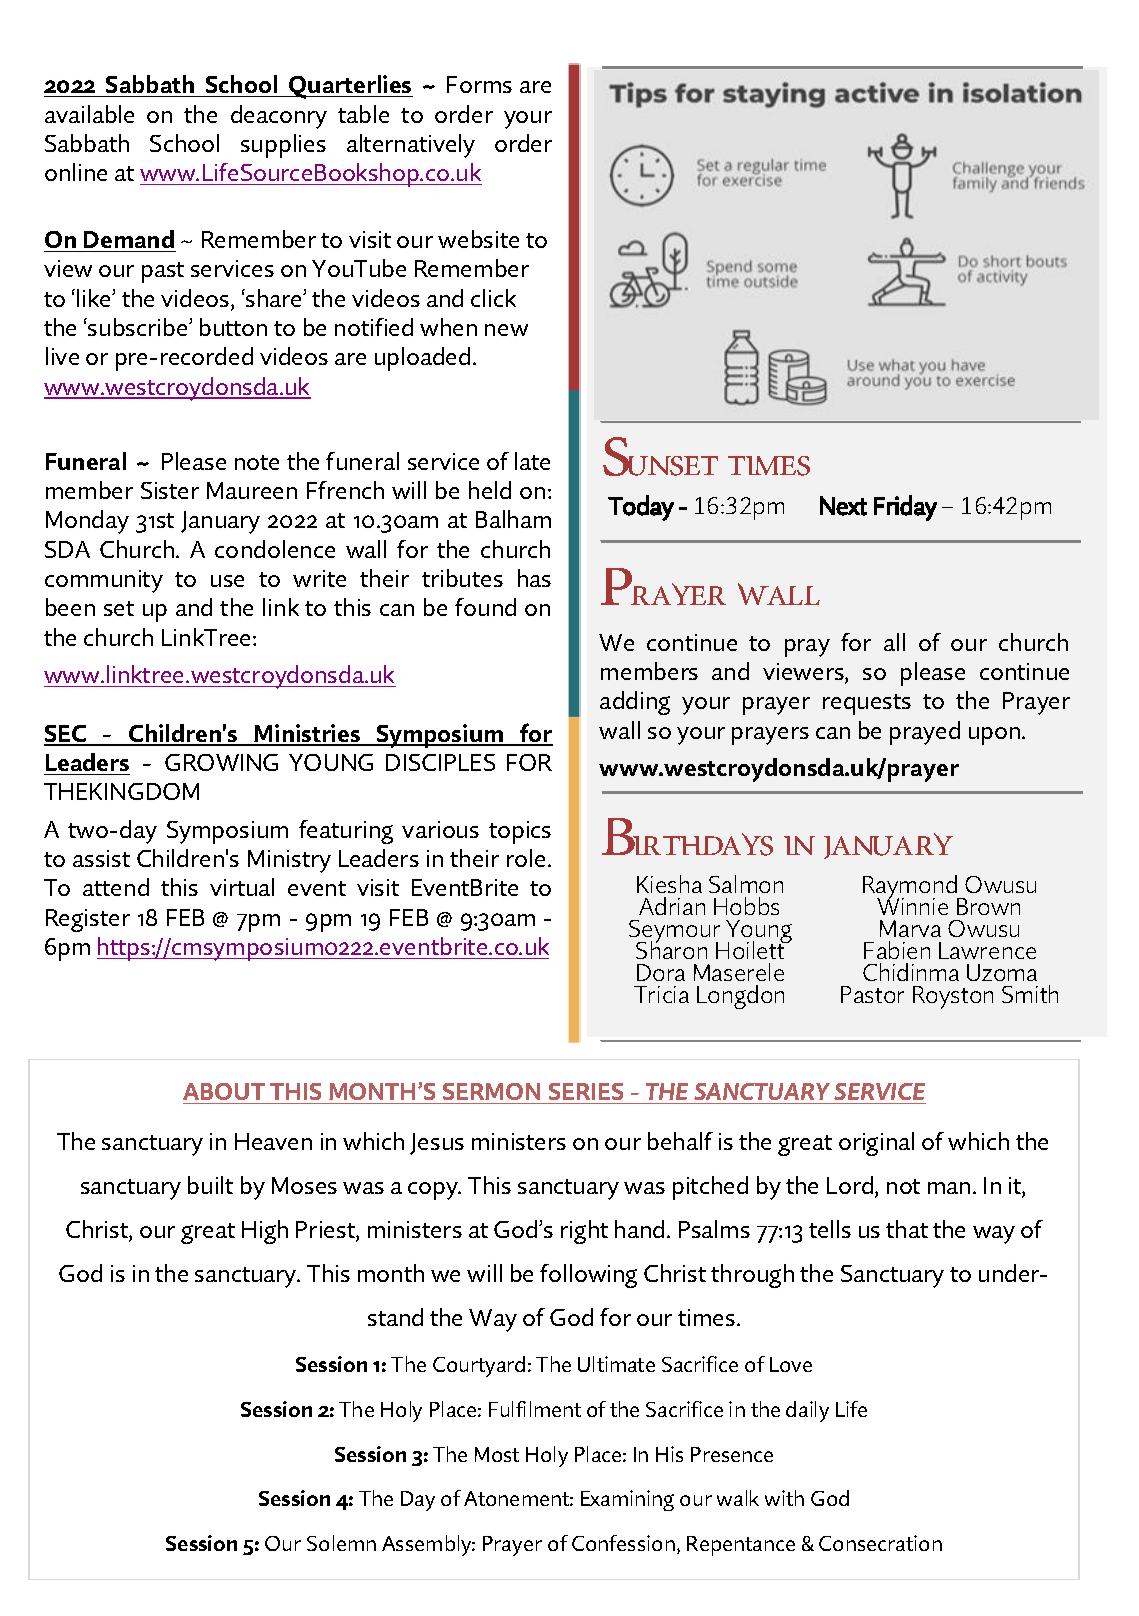 The image size is (1139, 1616). What do you see at coordinates (341, 1543) in the screenshot?
I see `Solemn` at bounding box center [341, 1543].
